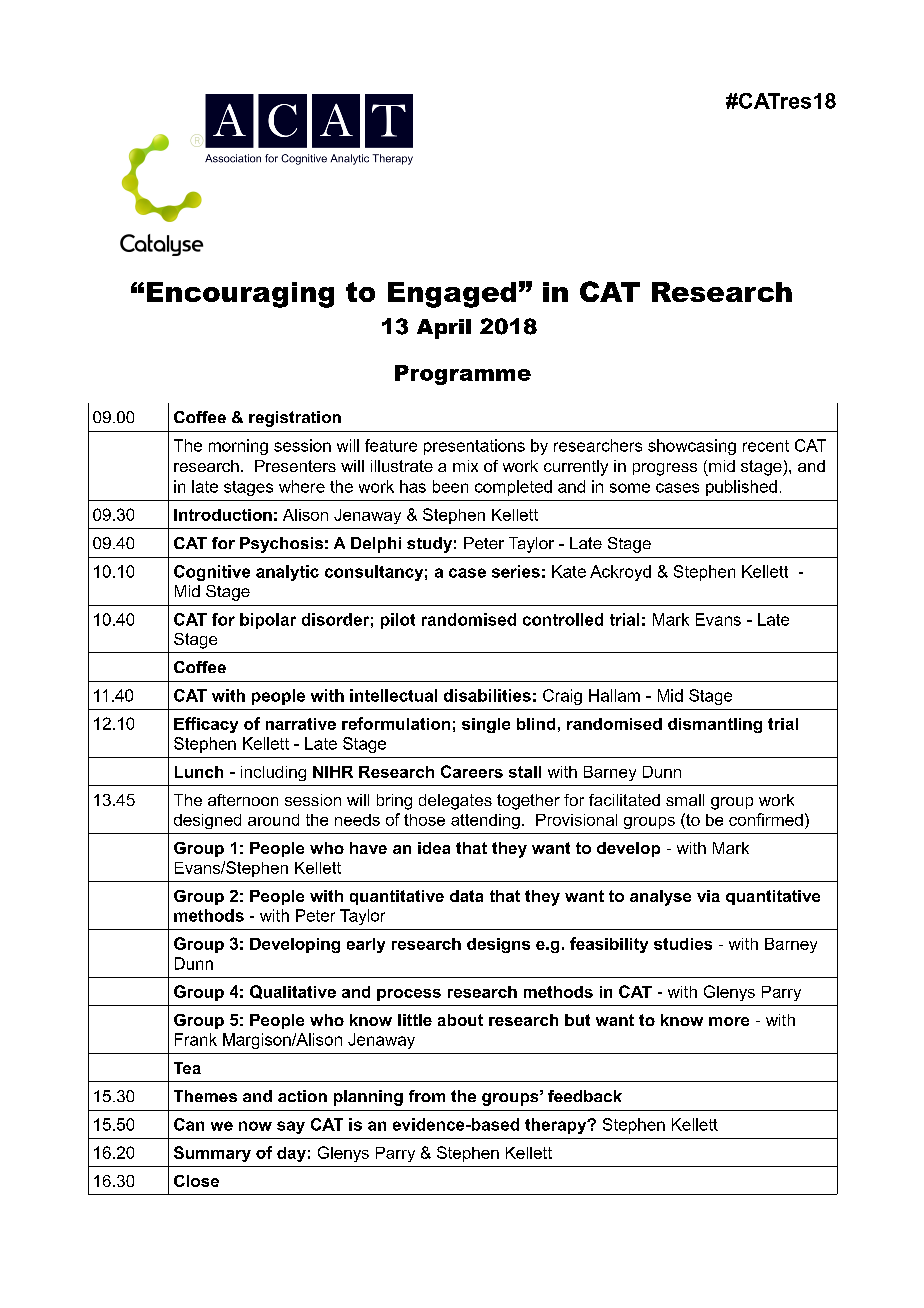  Describe the element at coordinates (444, 329) in the screenshot. I see `April` at that location.
